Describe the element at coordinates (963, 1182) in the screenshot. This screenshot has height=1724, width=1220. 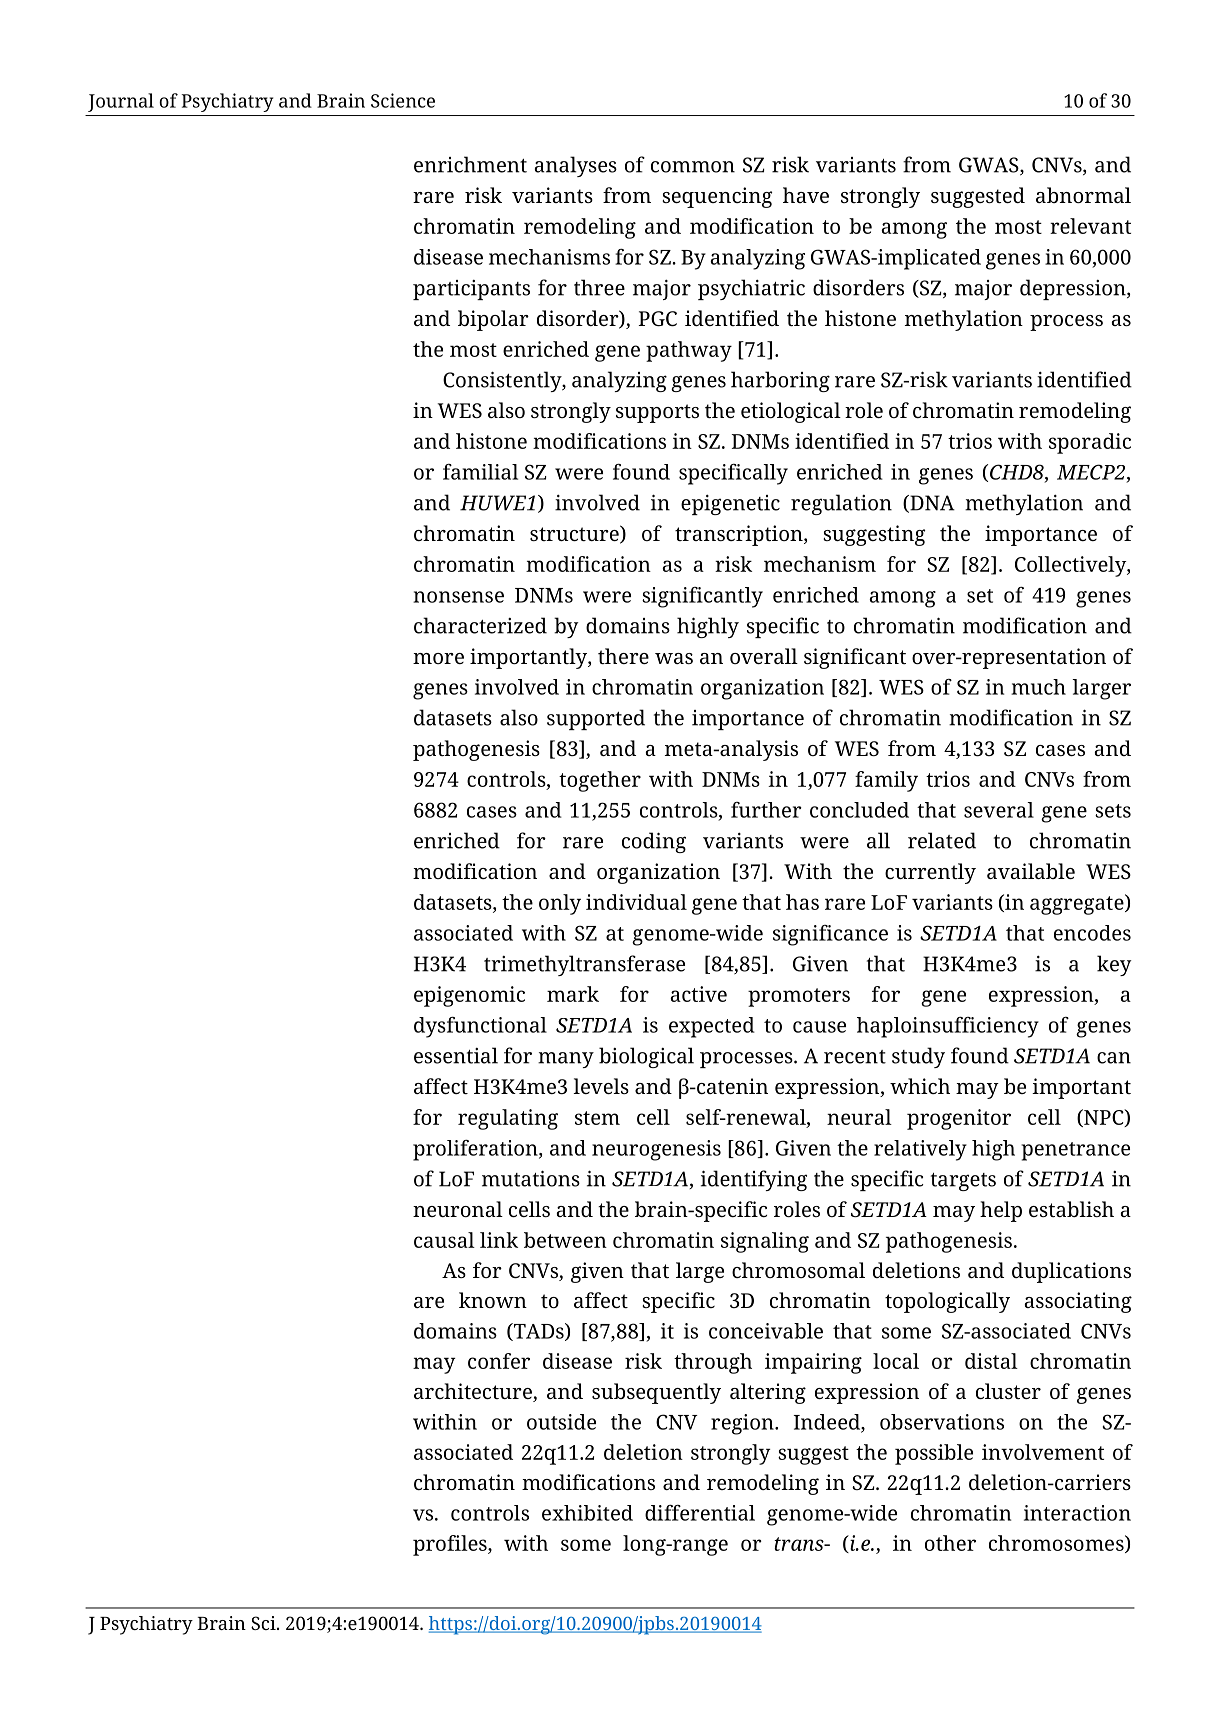
I see `targets` at that location.
